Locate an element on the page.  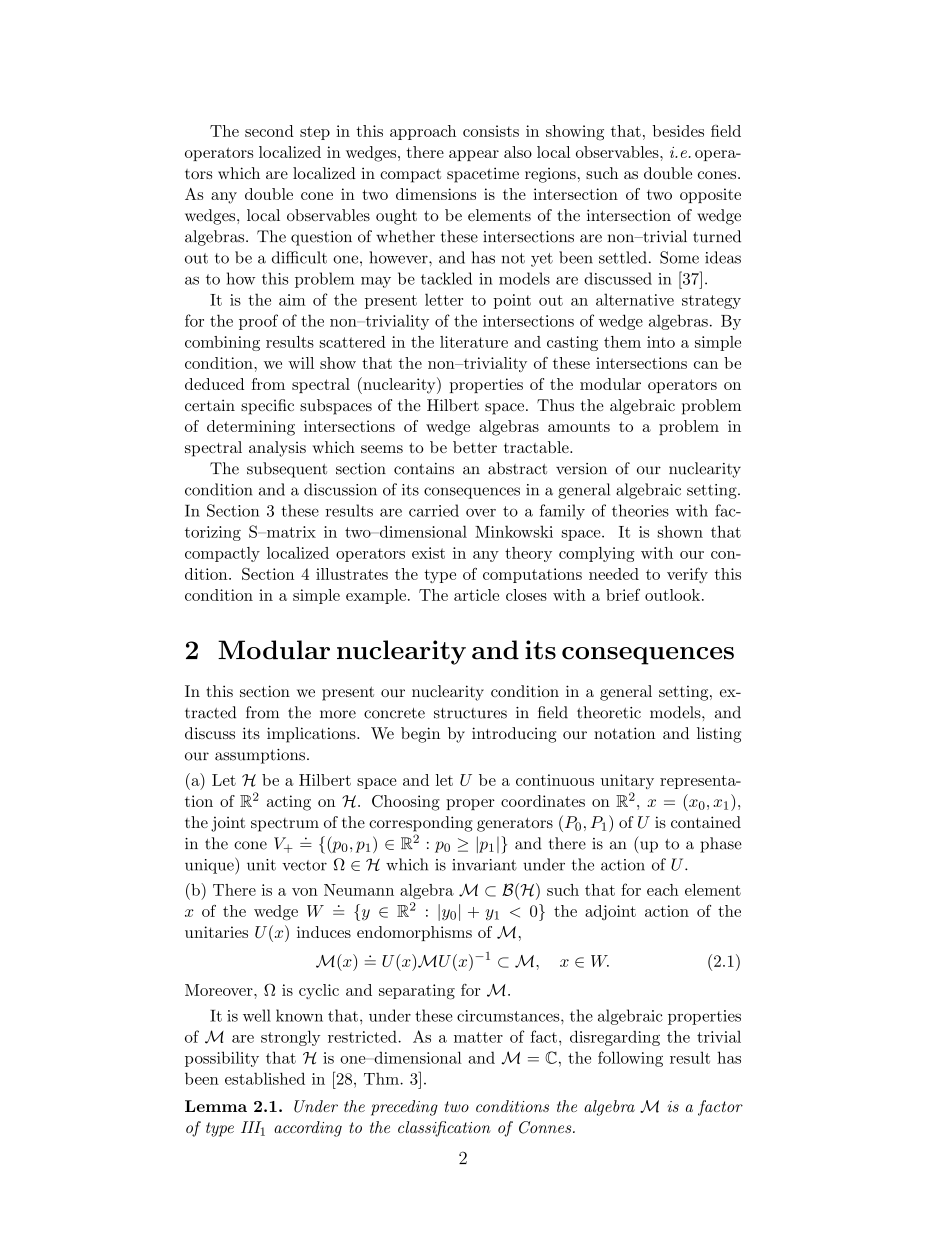
besides is located at coordinates (678, 131).
